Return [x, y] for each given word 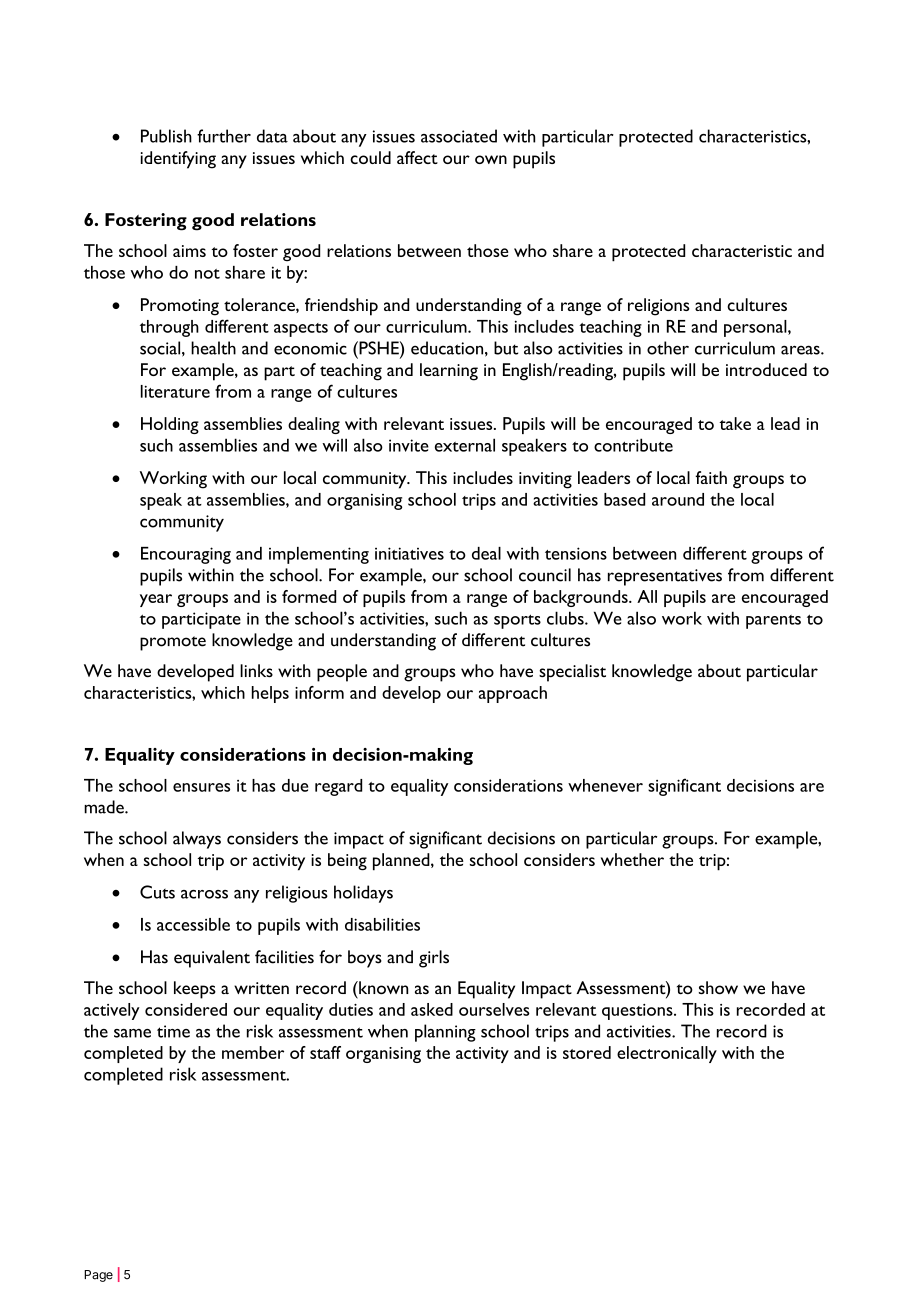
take [735, 423]
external [465, 445]
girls [434, 959]
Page [98, 1276]
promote [173, 643]
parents [773, 622]
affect [417, 157]
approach [513, 694]
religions [659, 307]
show [718, 988]
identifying [178, 160]
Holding [170, 425]
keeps [195, 990]
